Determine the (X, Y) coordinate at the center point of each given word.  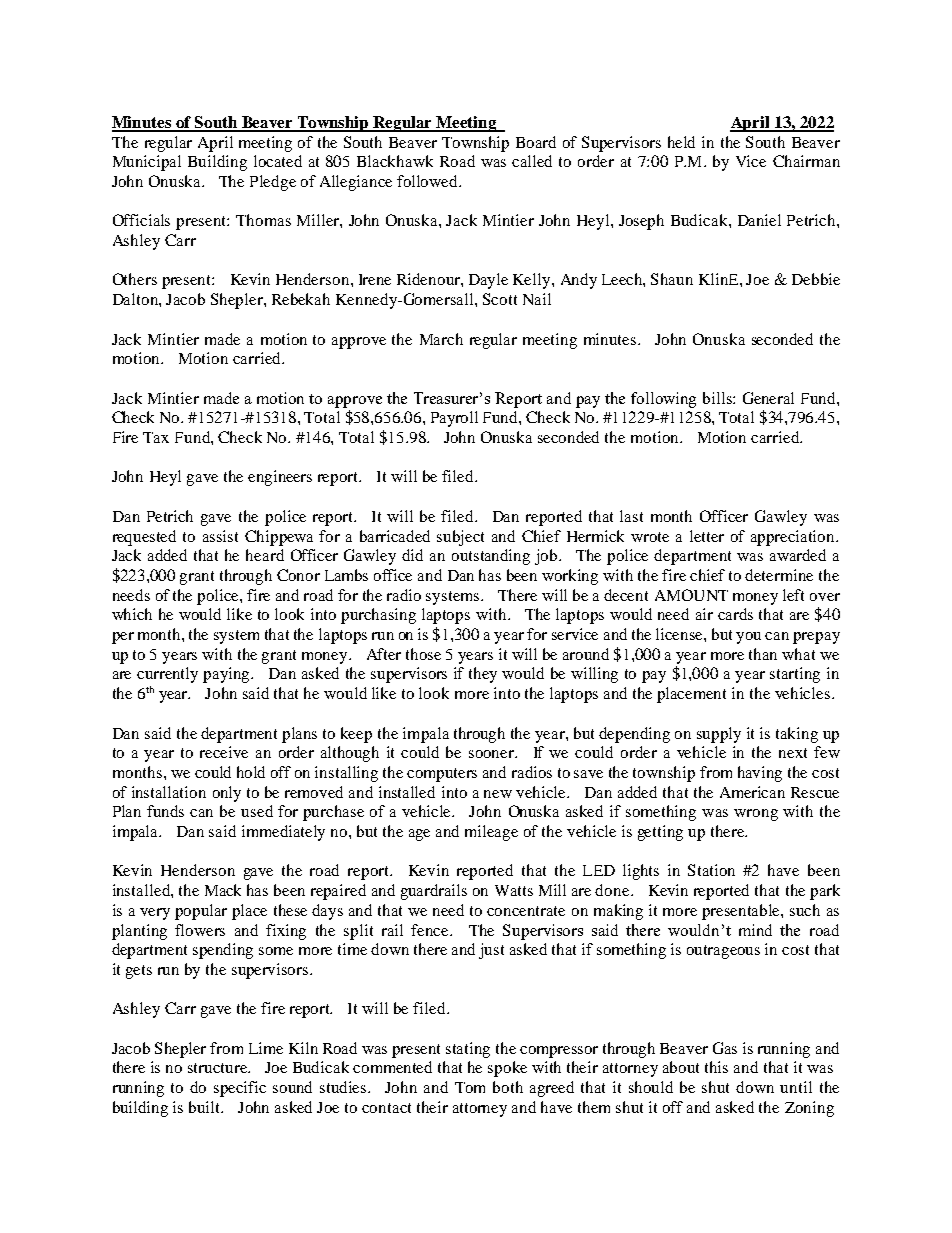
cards (735, 614)
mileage (491, 833)
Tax (156, 437)
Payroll (454, 419)
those (423, 654)
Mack (223, 890)
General (768, 398)
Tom (470, 1087)
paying (228, 675)
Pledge (273, 183)
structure (219, 1068)
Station (711, 870)
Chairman (806, 161)
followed (429, 181)
